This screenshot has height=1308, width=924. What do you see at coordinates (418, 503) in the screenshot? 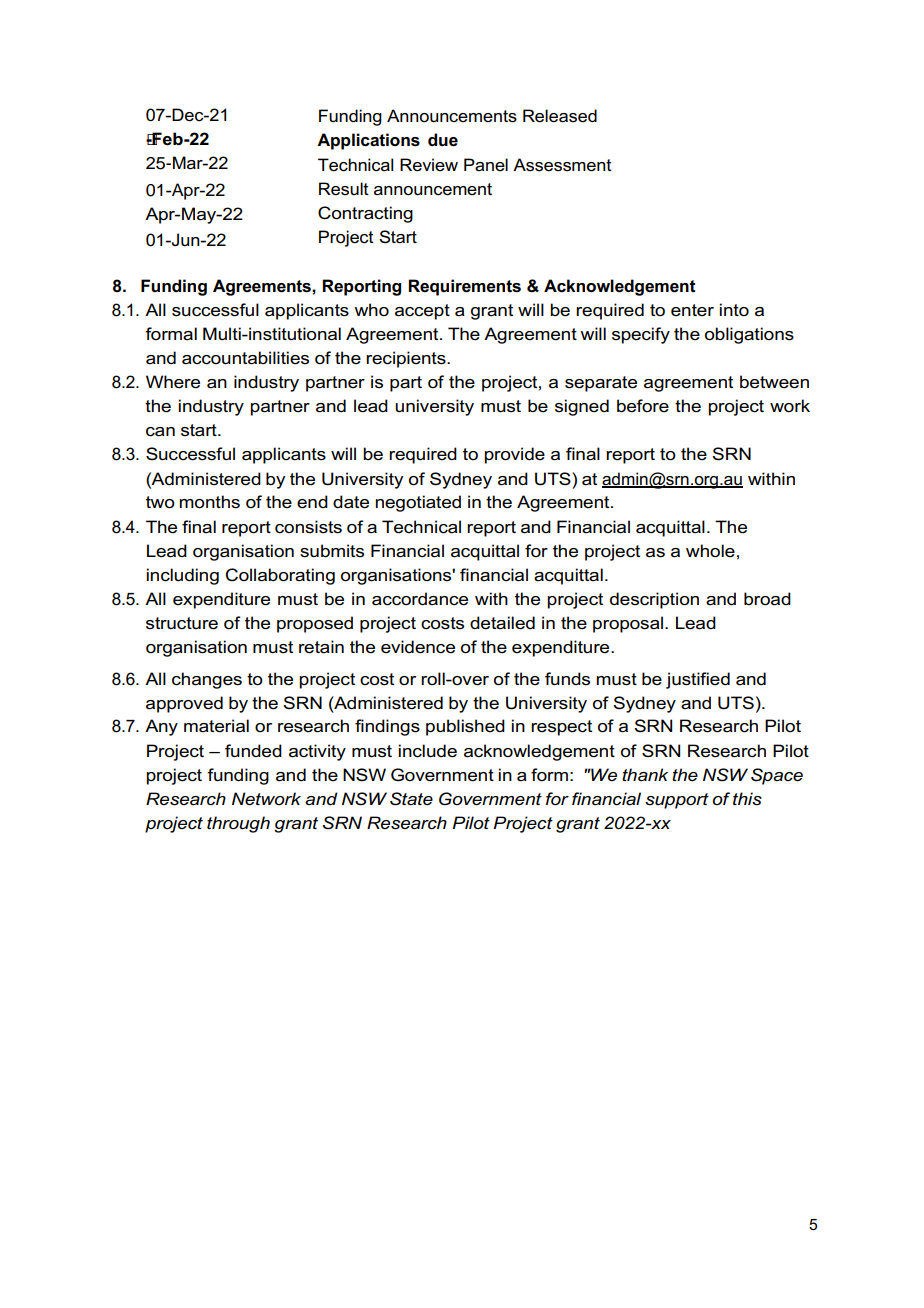
I see `negotiated` at bounding box center [418, 503].
